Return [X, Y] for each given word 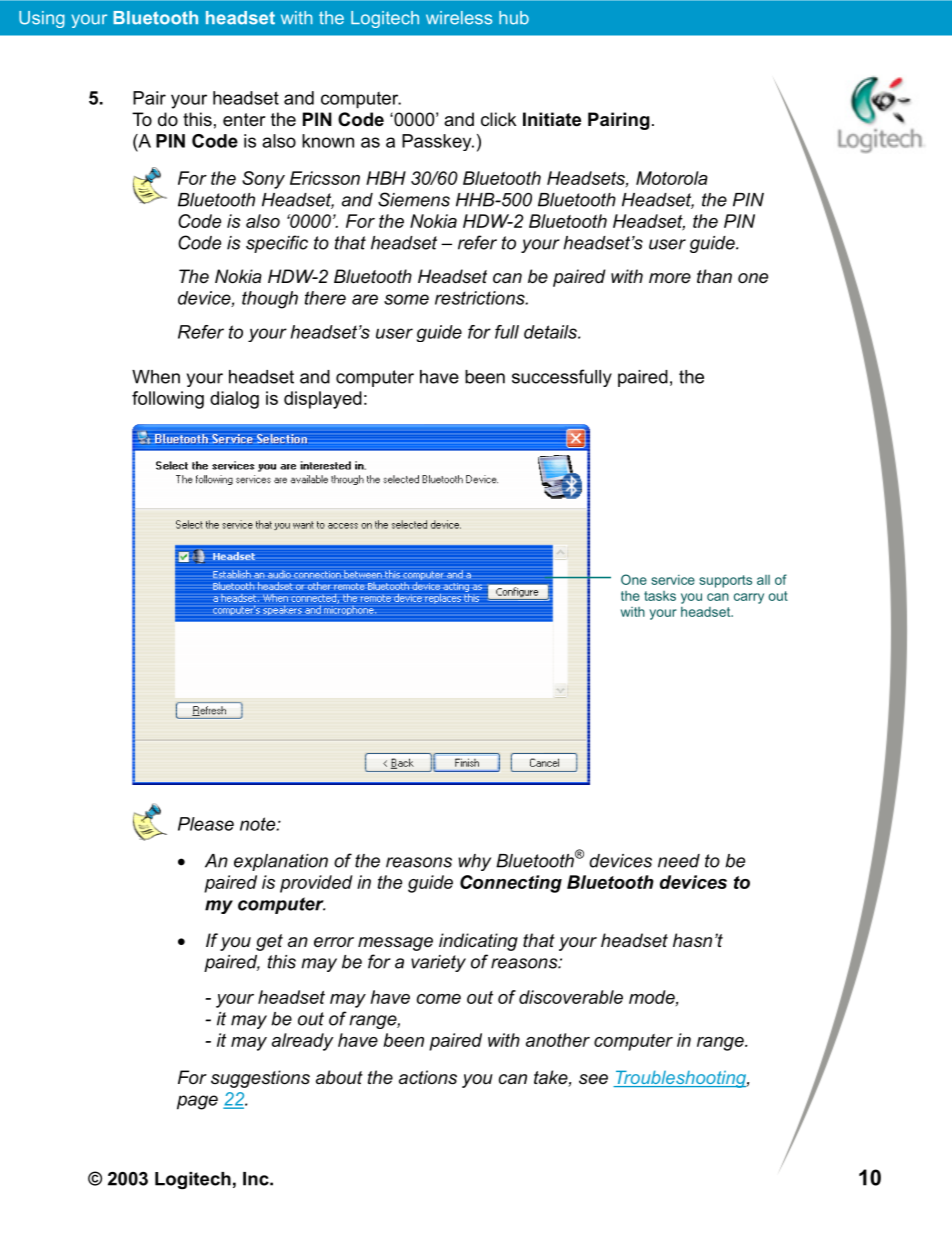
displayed [323, 400]
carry [749, 598]
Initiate [552, 119]
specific [277, 244]
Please [206, 824]
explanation [281, 862]
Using [42, 19]
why [474, 862]
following [168, 400]
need [679, 861]
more [670, 278]
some [406, 299]
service [673, 580]
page [197, 1102]
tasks [660, 596]
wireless [459, 18]
